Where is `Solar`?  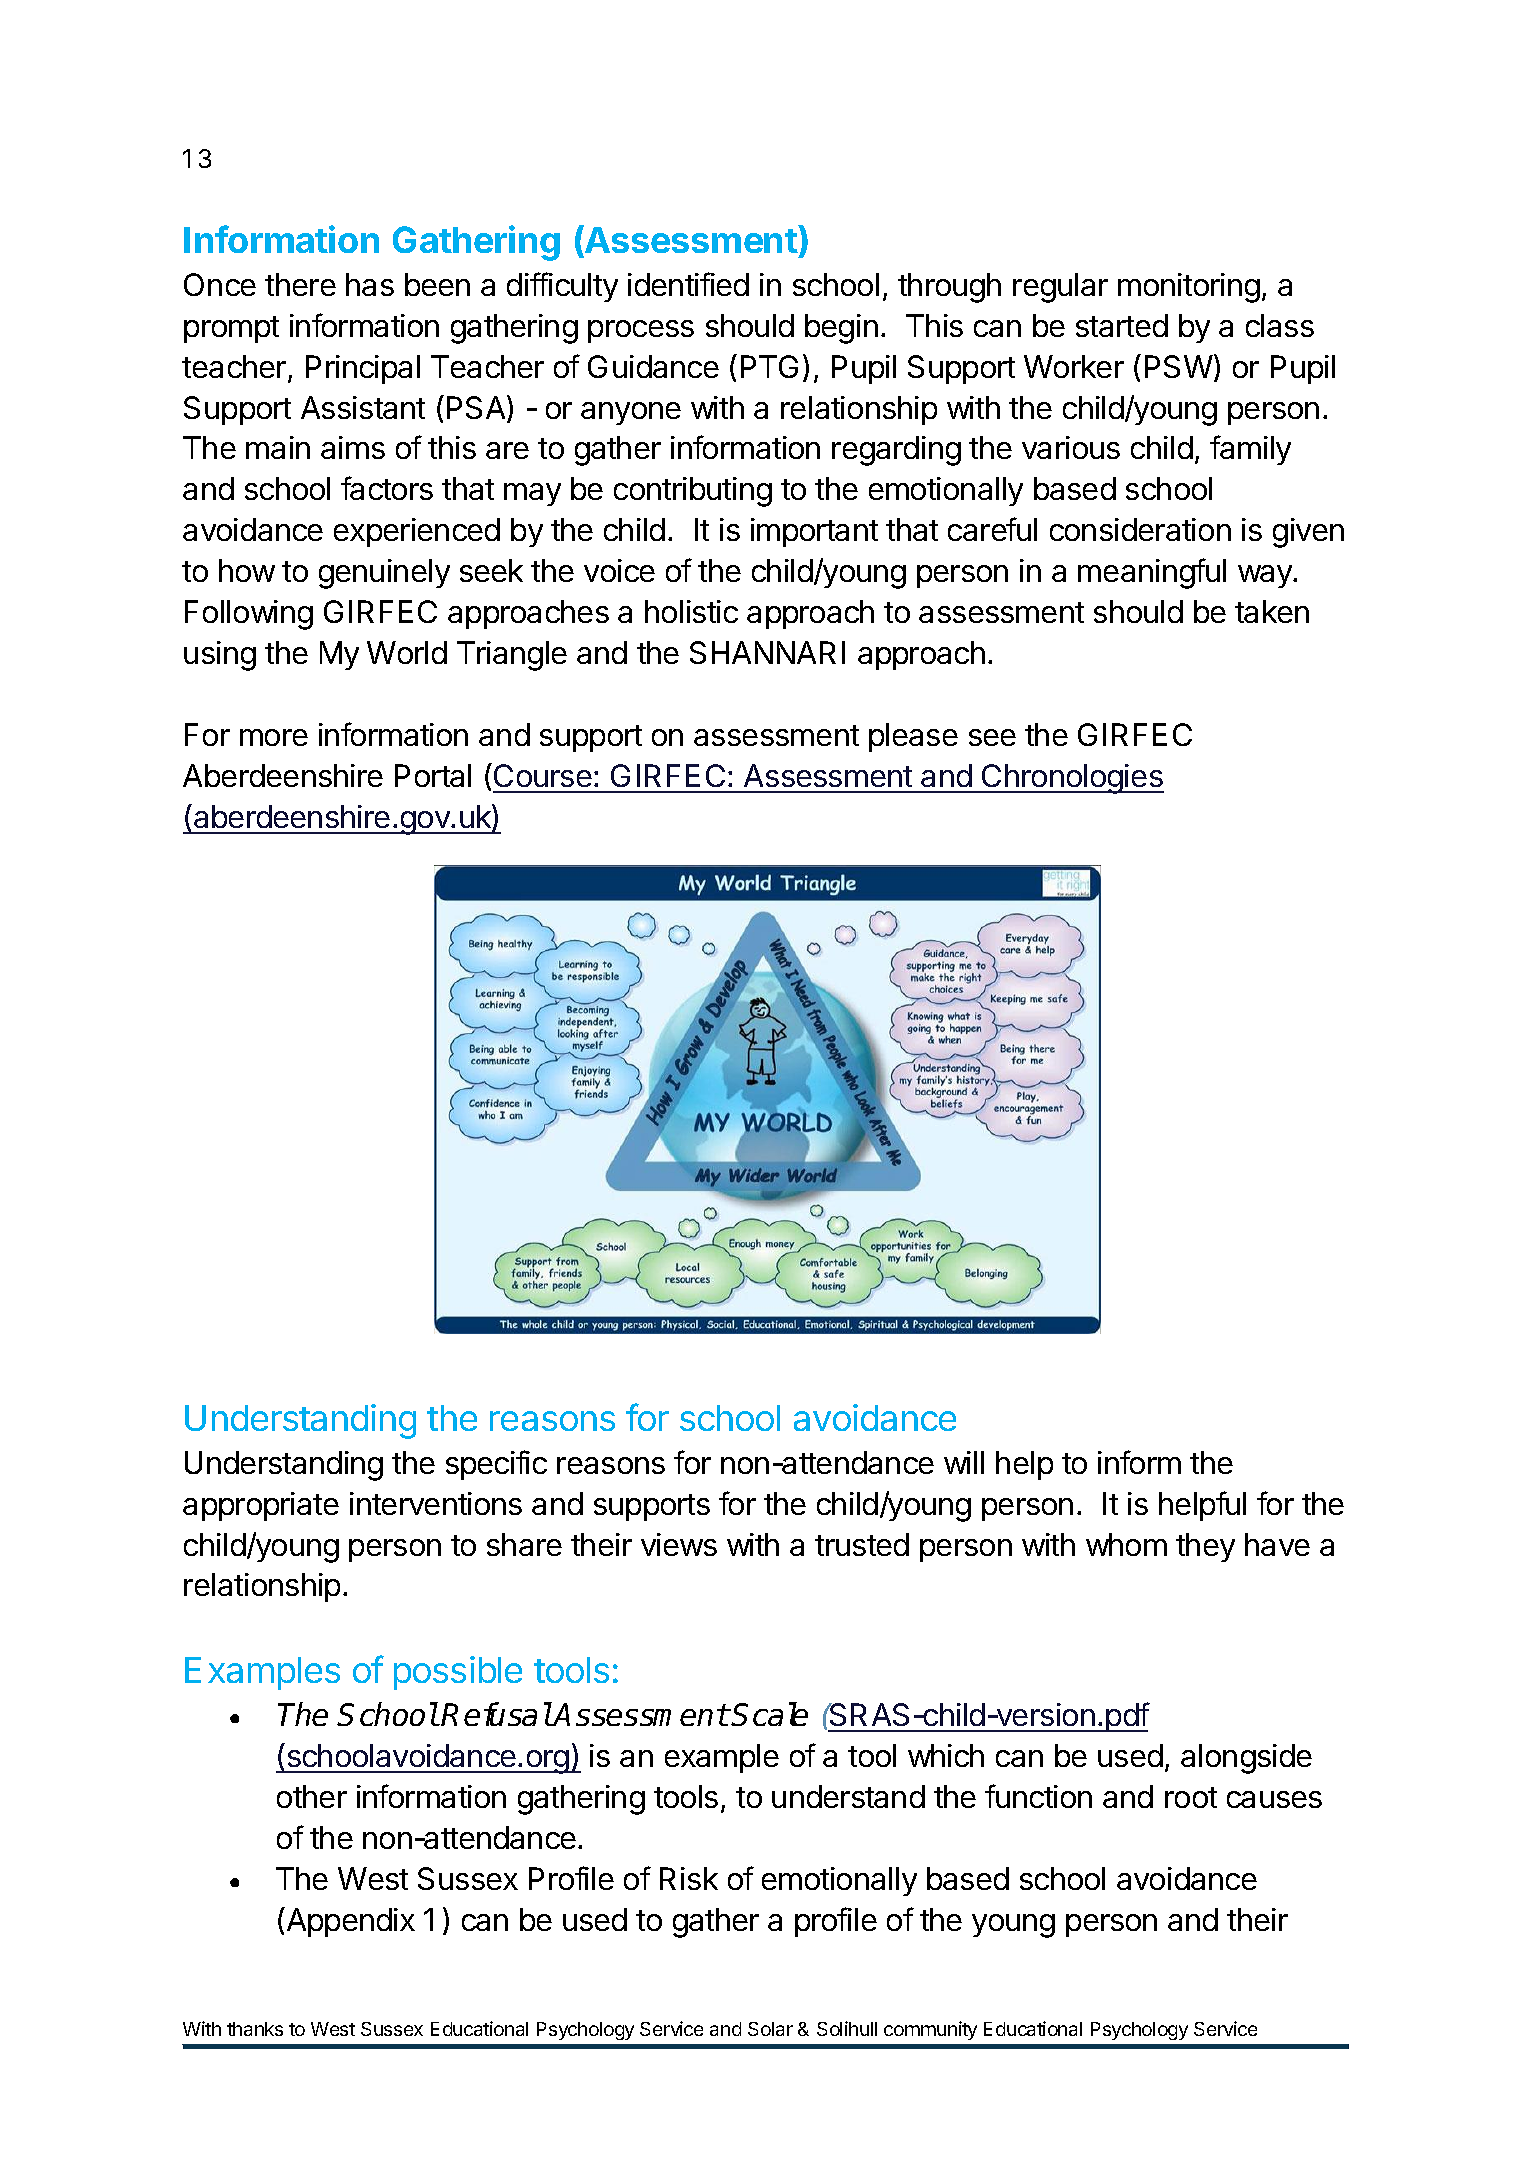
Solar is located at coordinates (770, 2029).
